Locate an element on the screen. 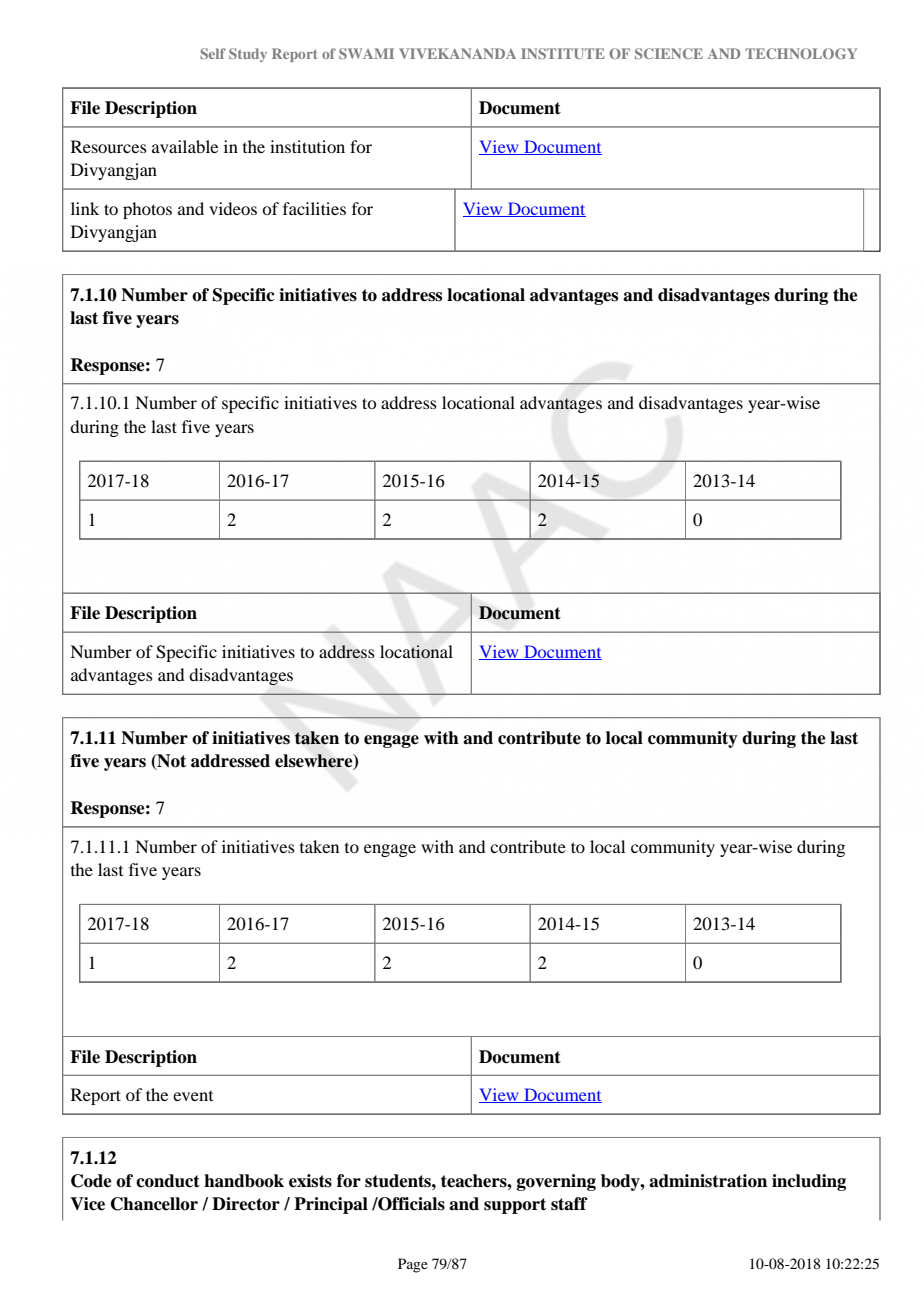  facilities is located at coordinates (314, 208).
